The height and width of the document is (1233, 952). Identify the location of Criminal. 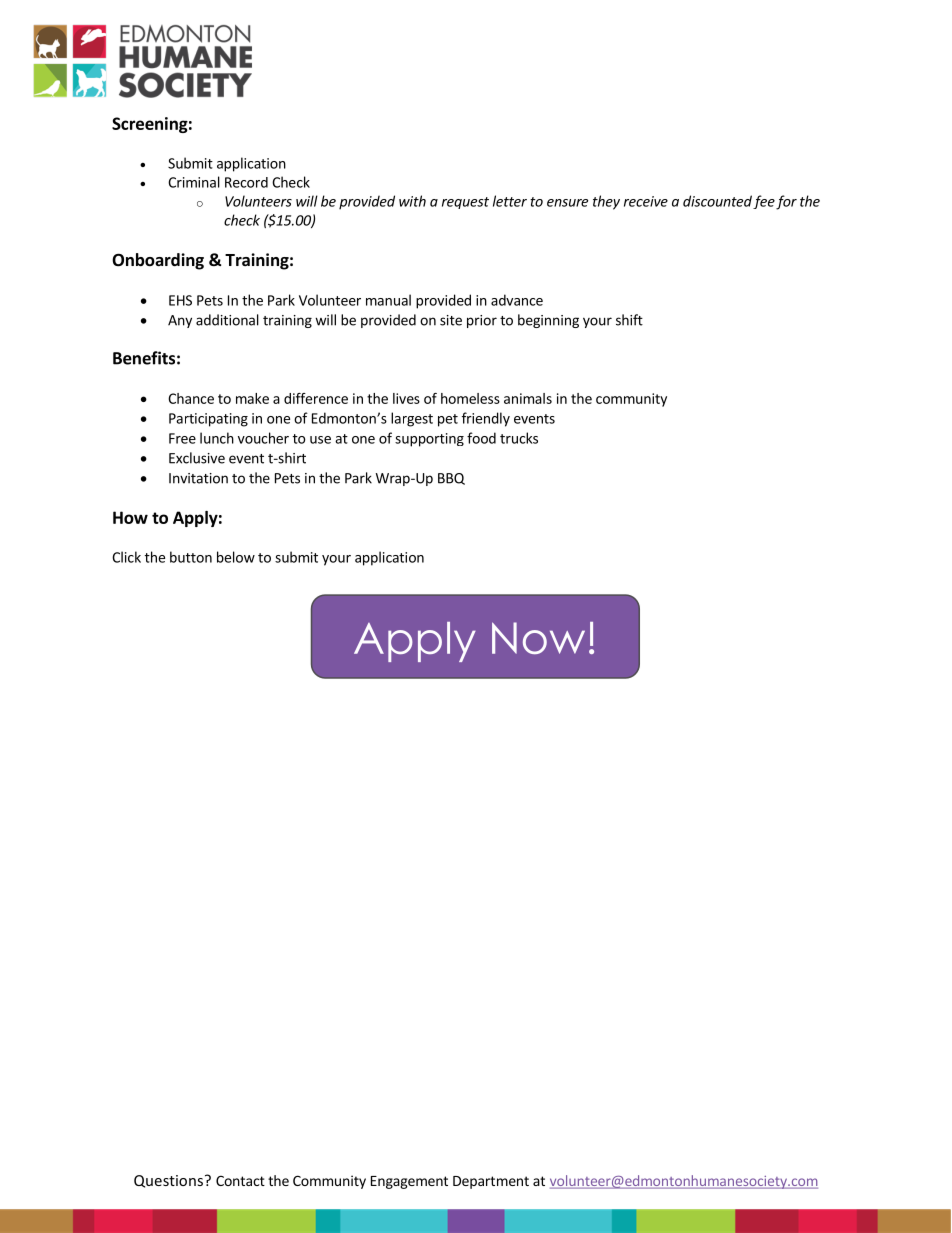
(194, 182).
